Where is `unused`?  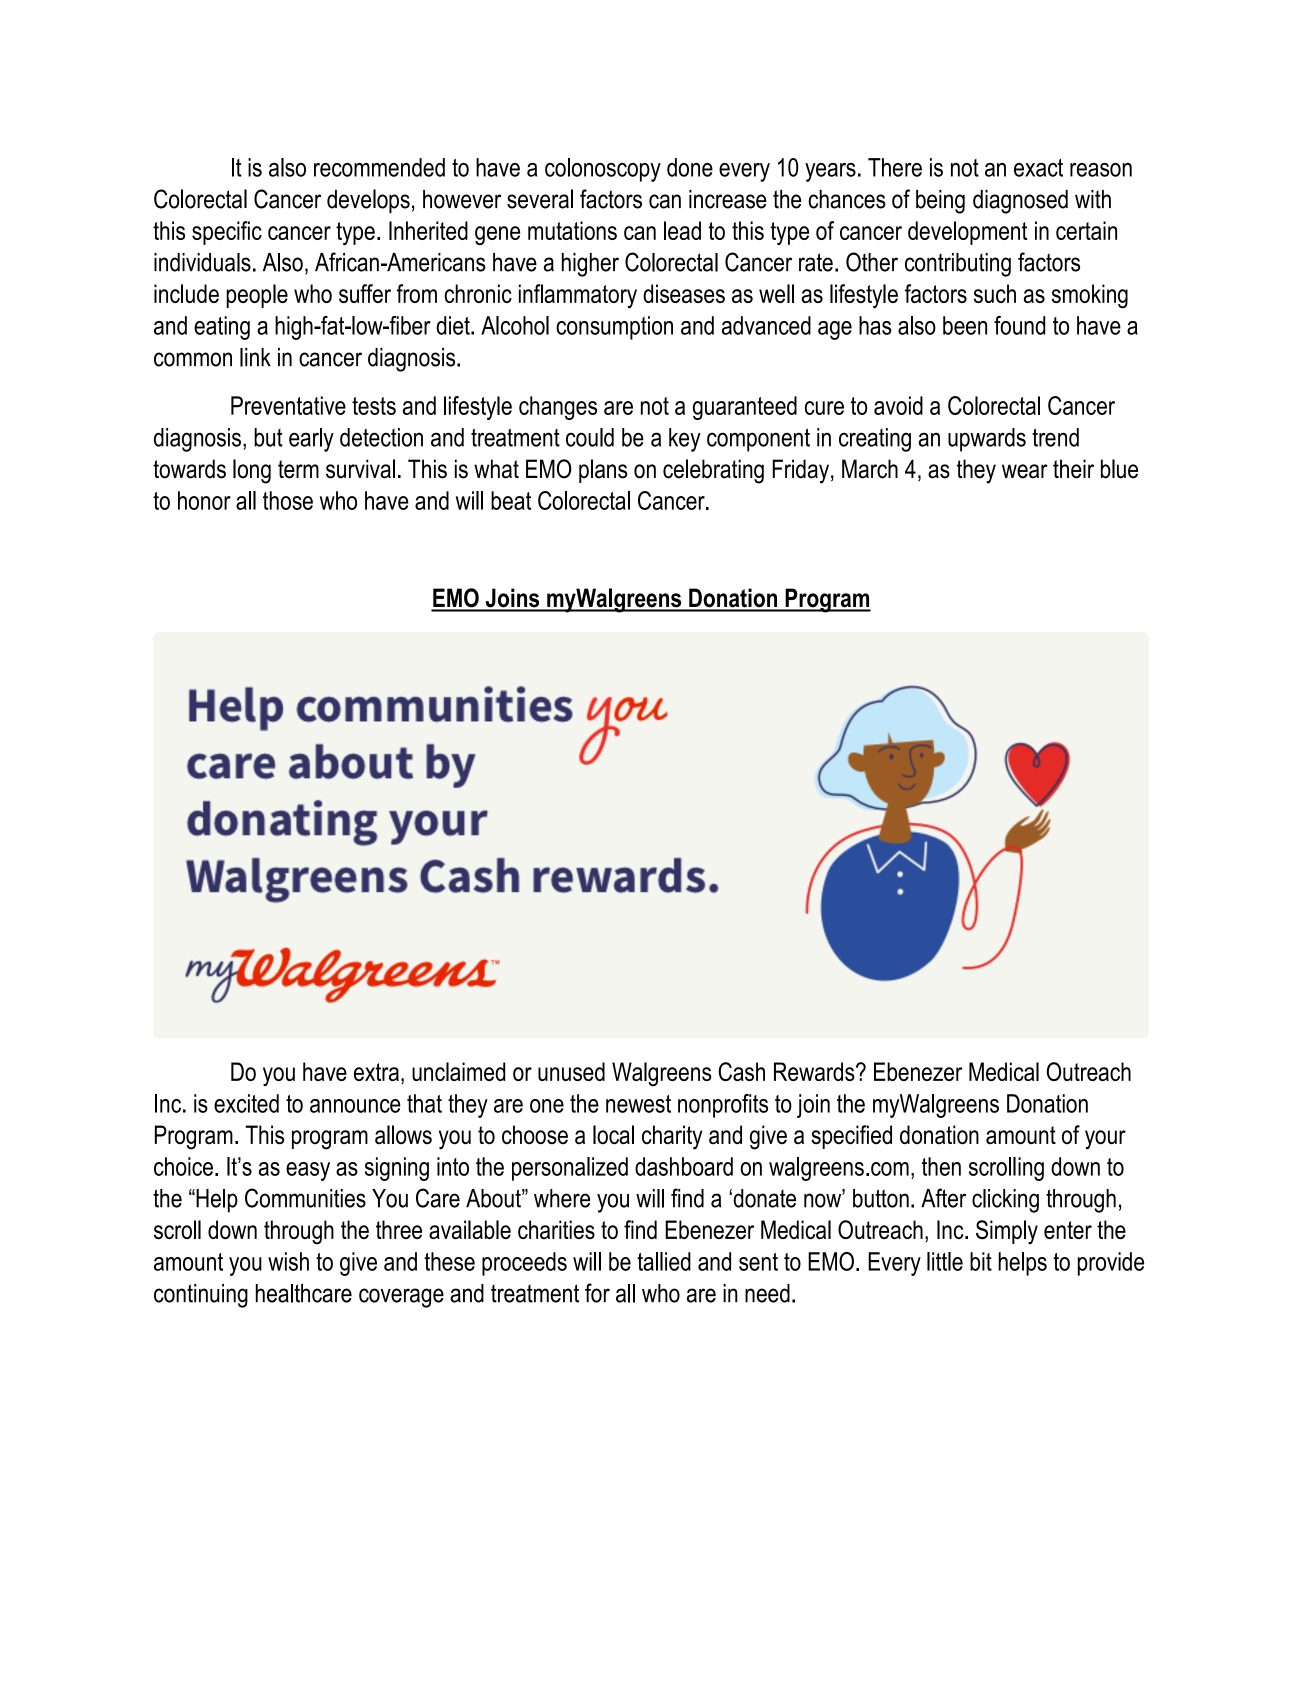
unused is located at coordinates (571, 1071).
